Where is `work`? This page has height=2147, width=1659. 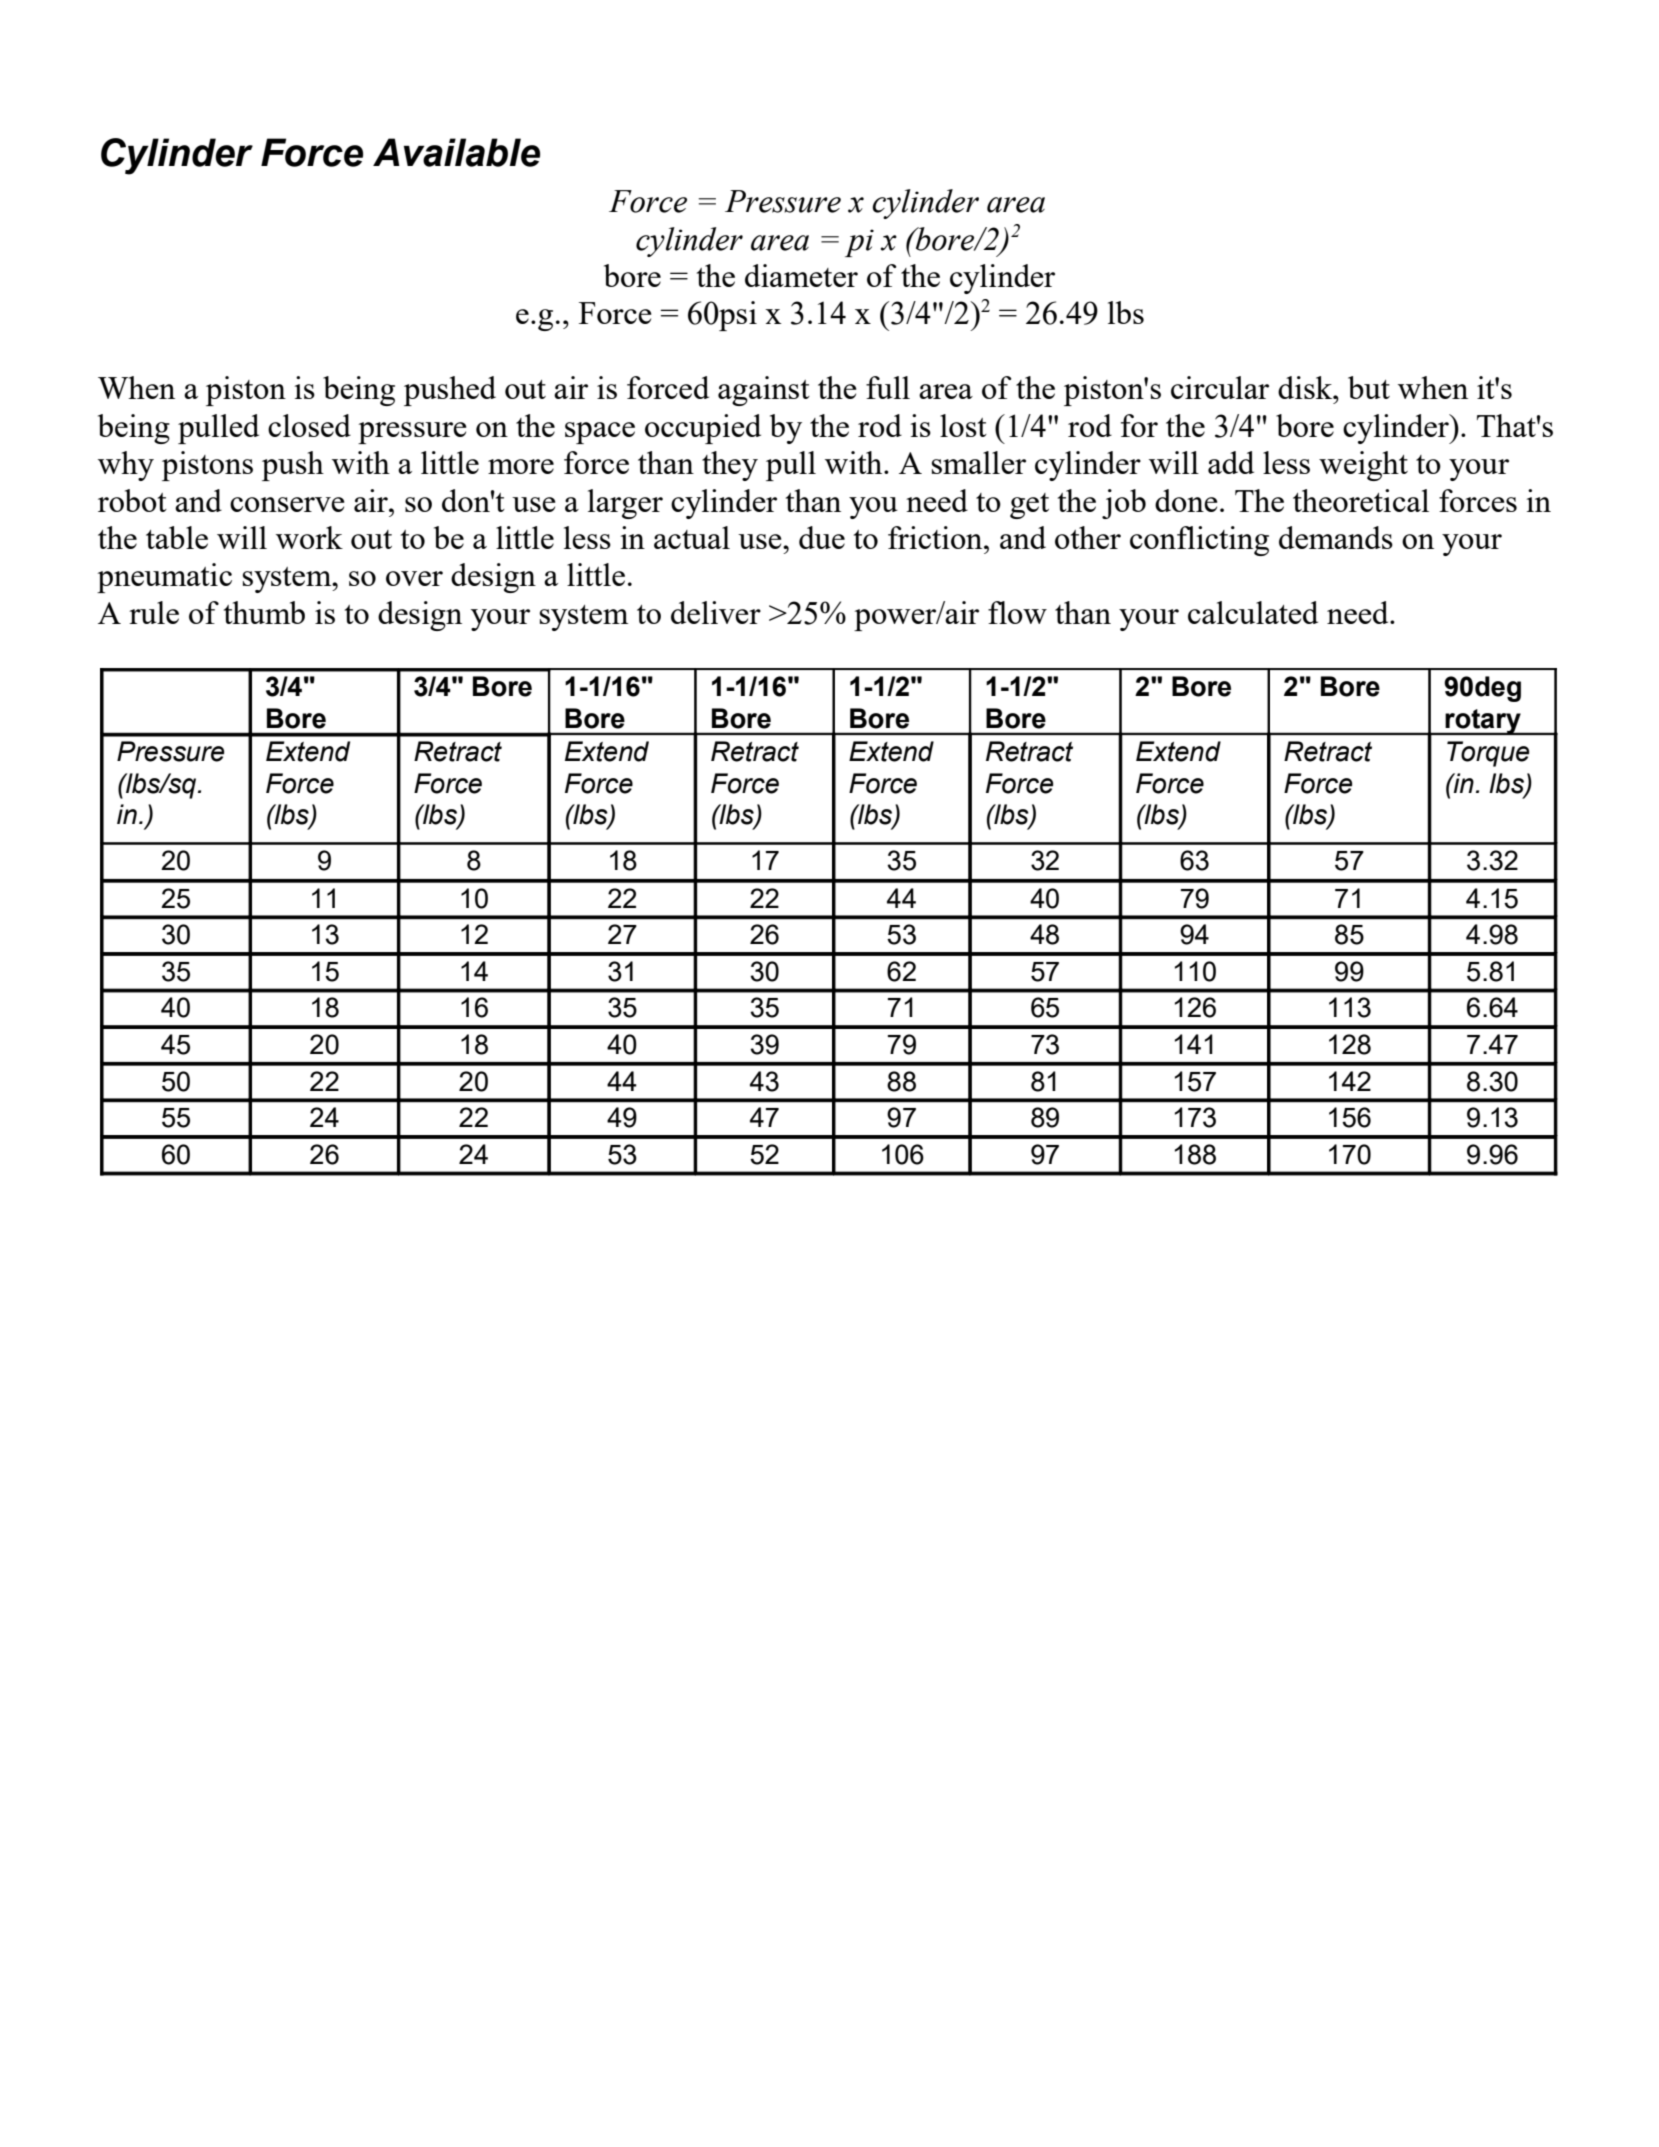
work is located at coordinates (309, 537).
